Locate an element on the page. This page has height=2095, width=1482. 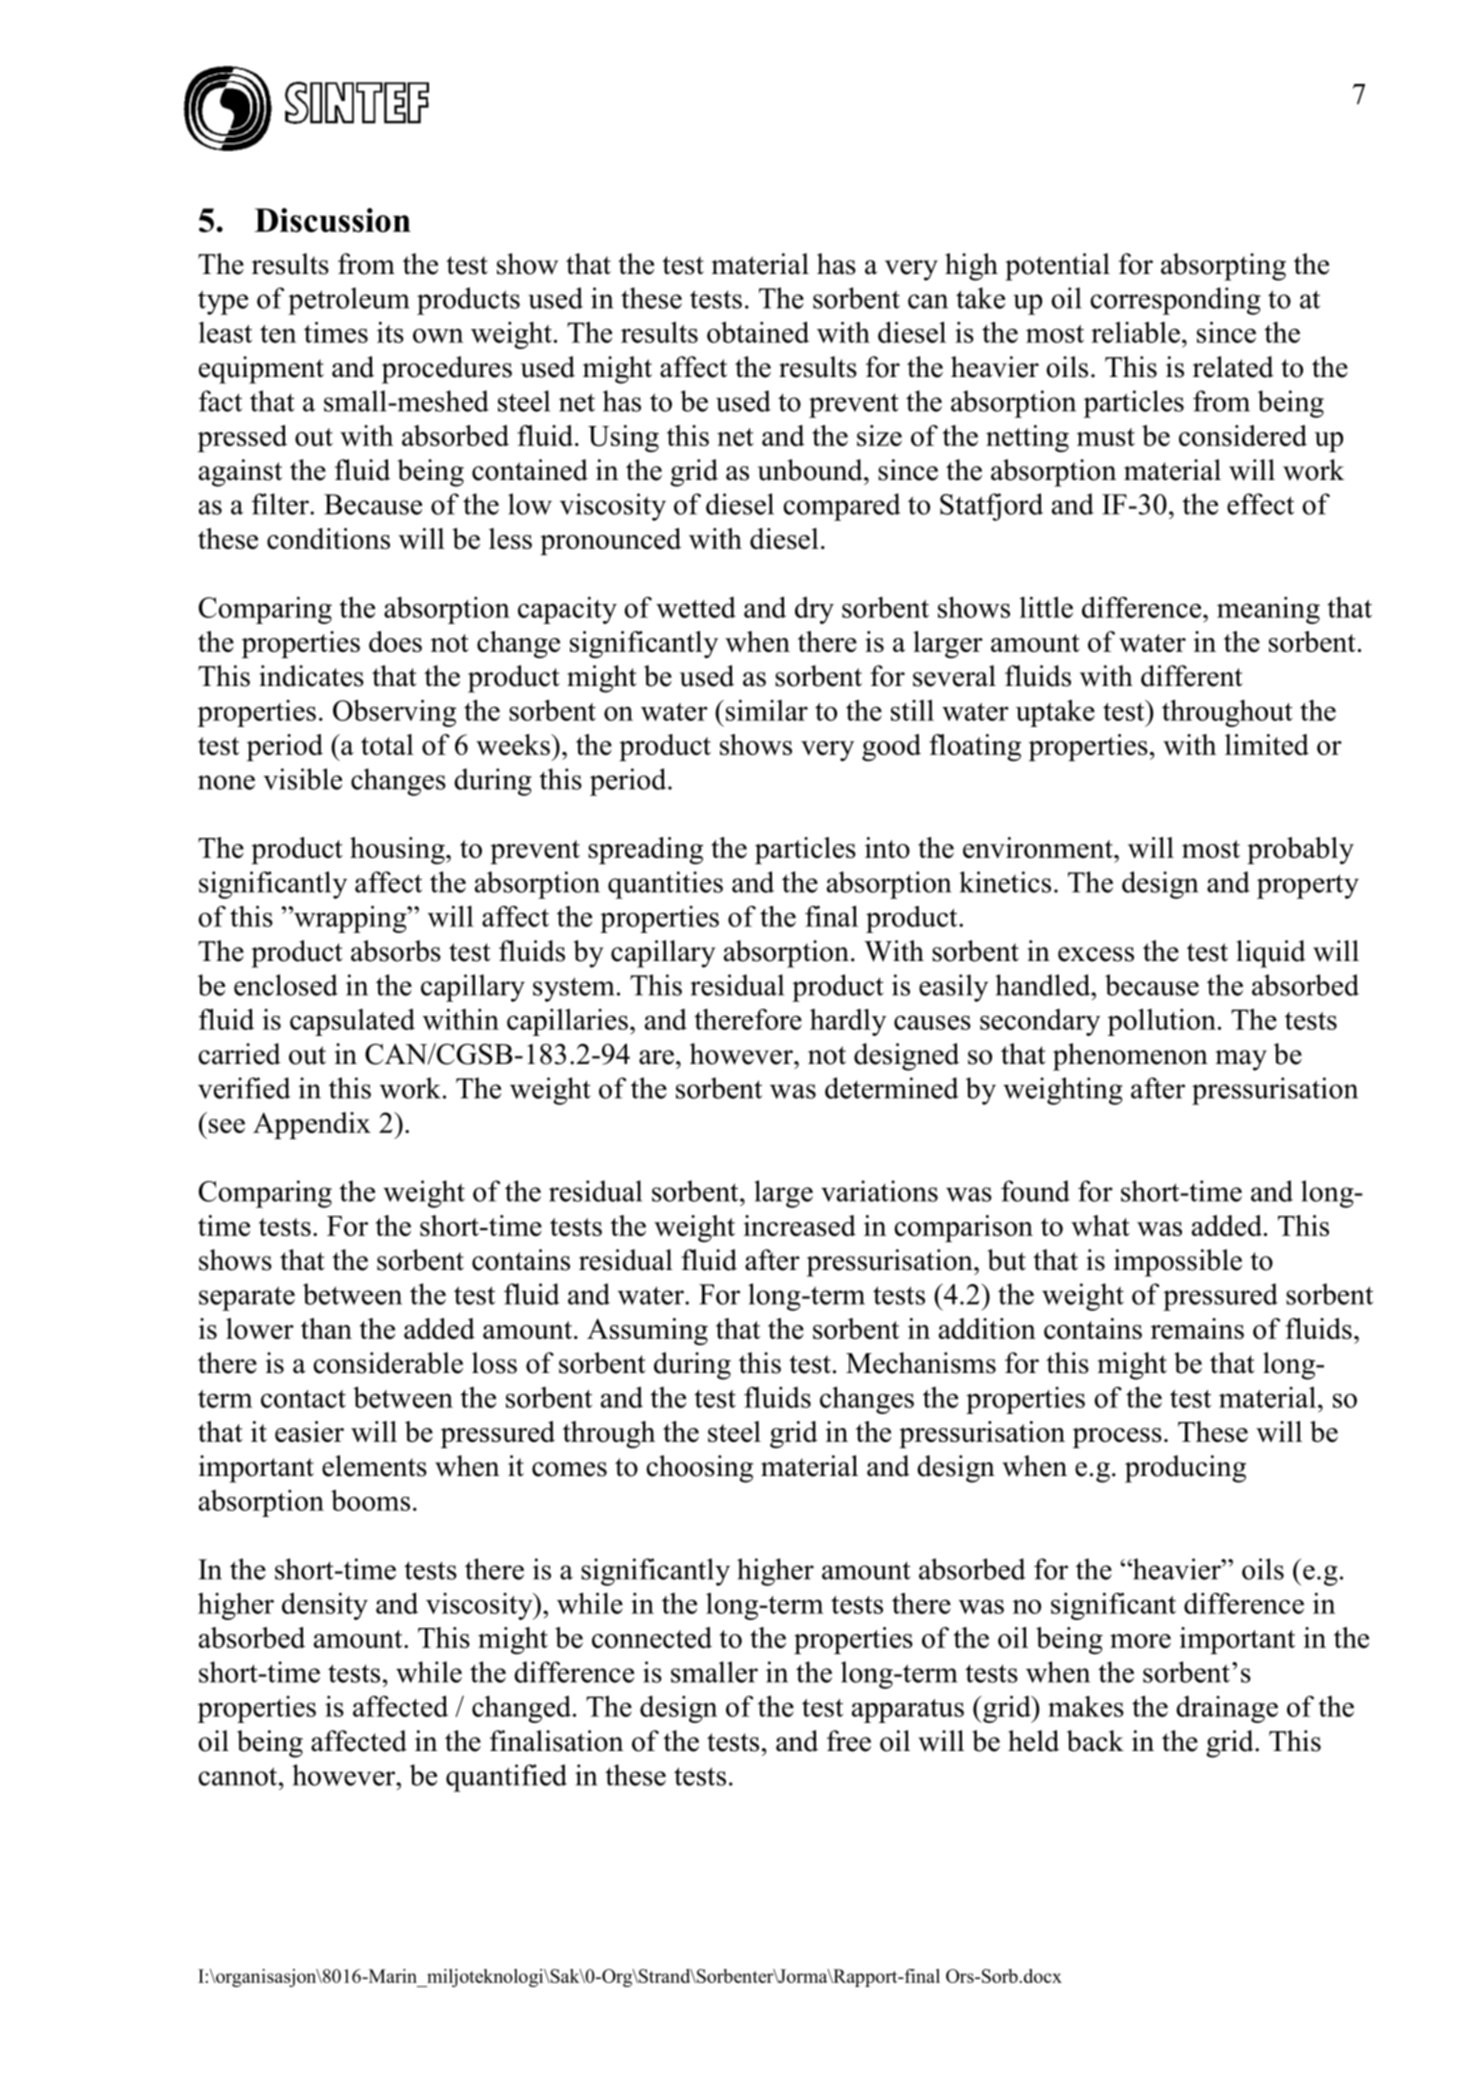
corresponding is located at coordinates (1175, 301).
